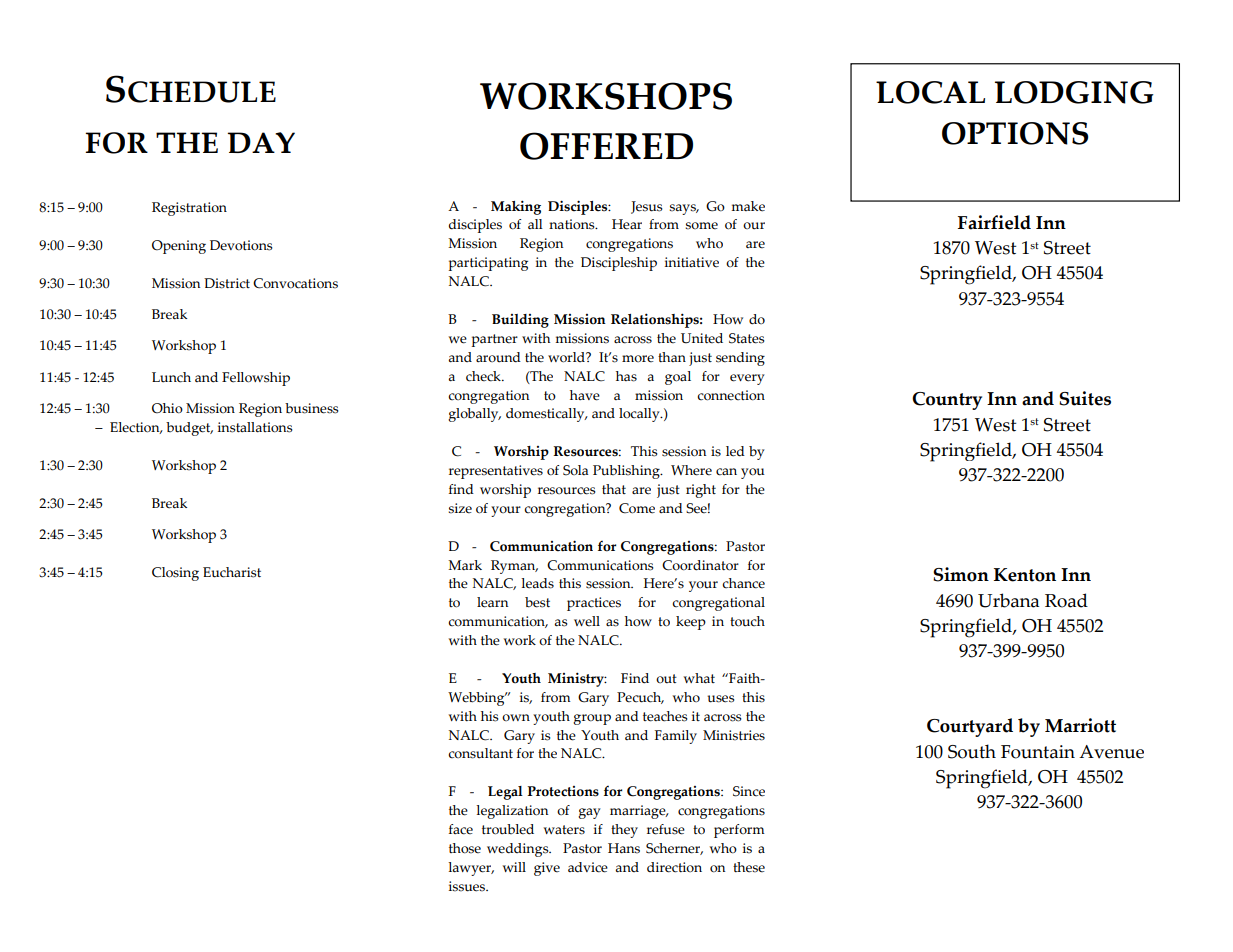 The image size is (1233, 952). I want to click on OPTIONS, so click(1015, 133).
